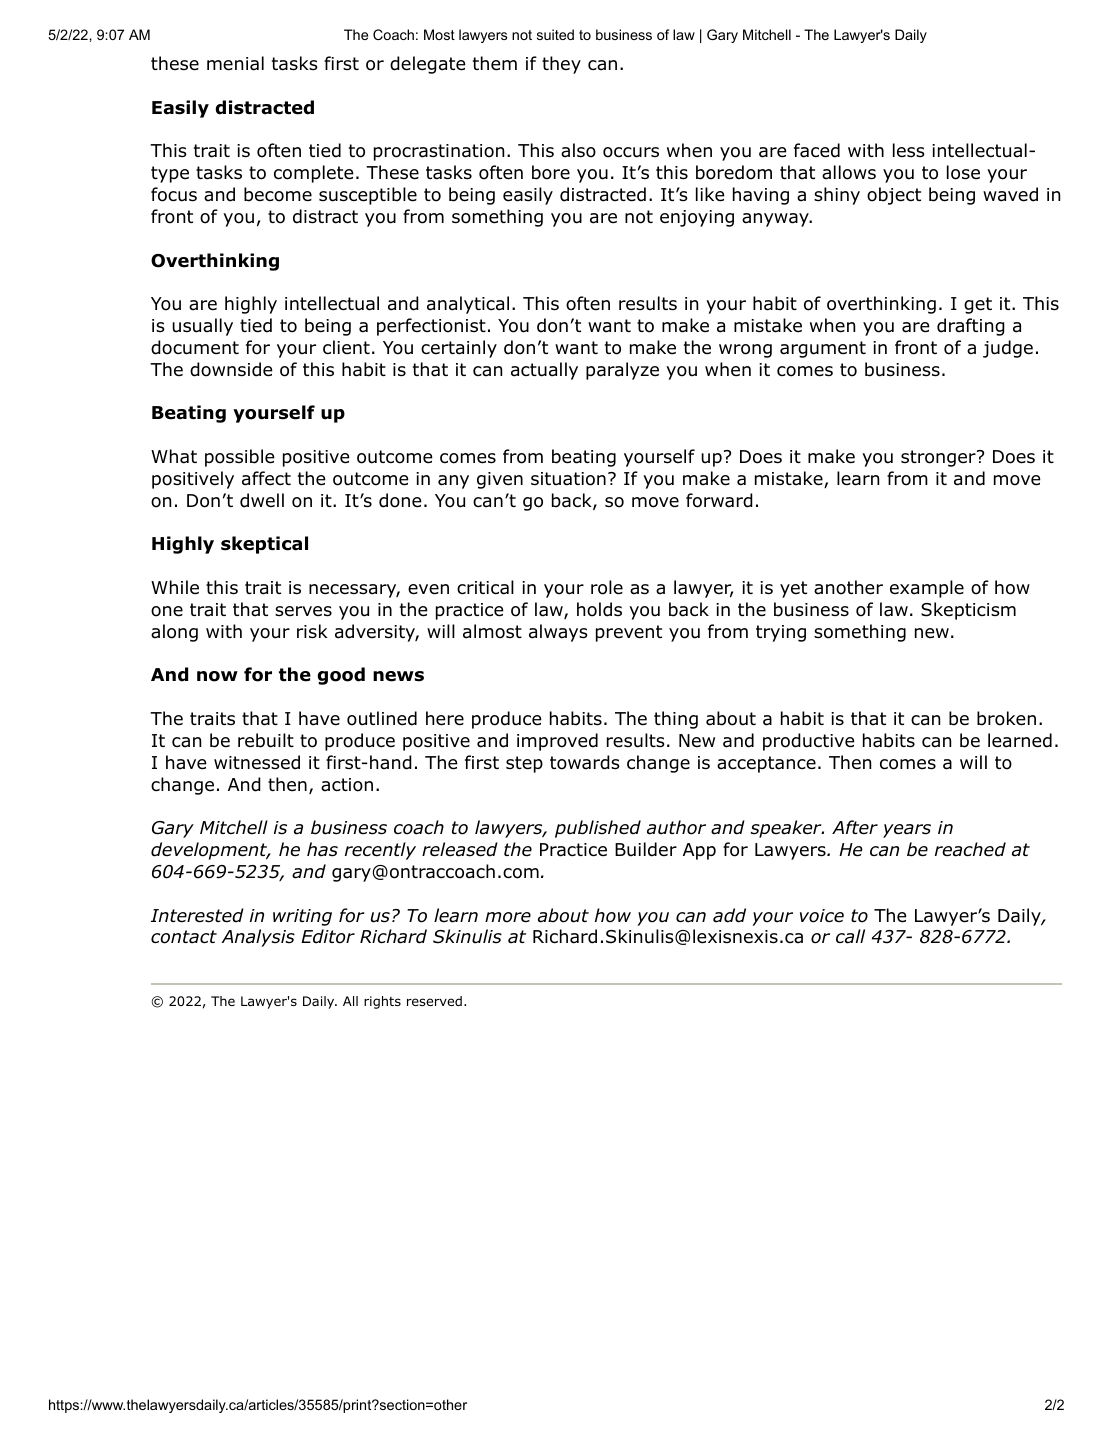 This screenshot has height=1441, width=1113. Describe the element at coordinates (909, 150) in the screenshot. I see `less` at that location.
